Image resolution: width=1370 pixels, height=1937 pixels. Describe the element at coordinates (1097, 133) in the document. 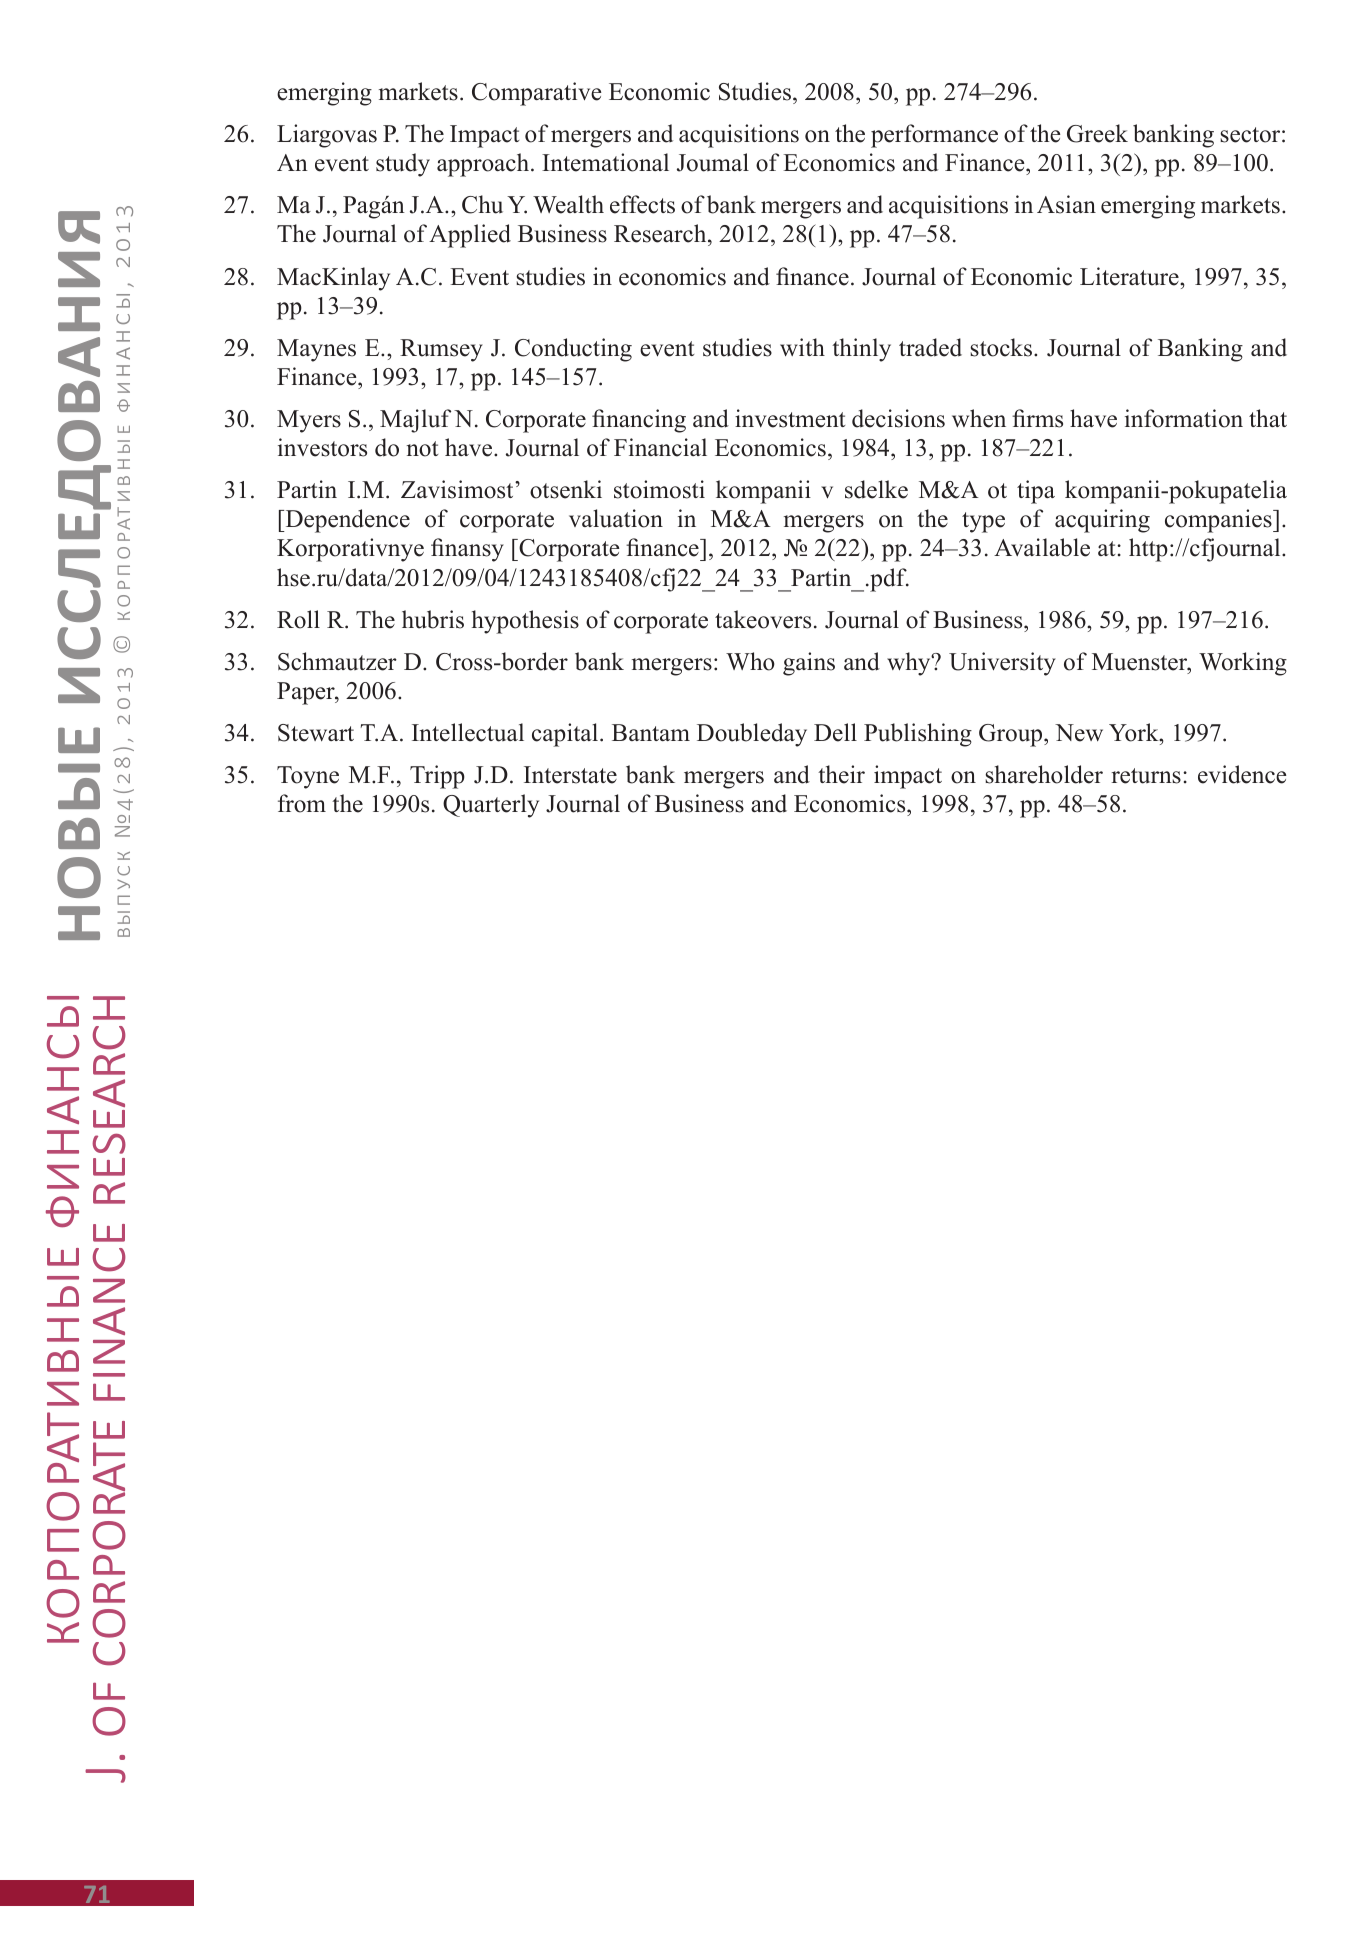

I see `Greek` at that location.
